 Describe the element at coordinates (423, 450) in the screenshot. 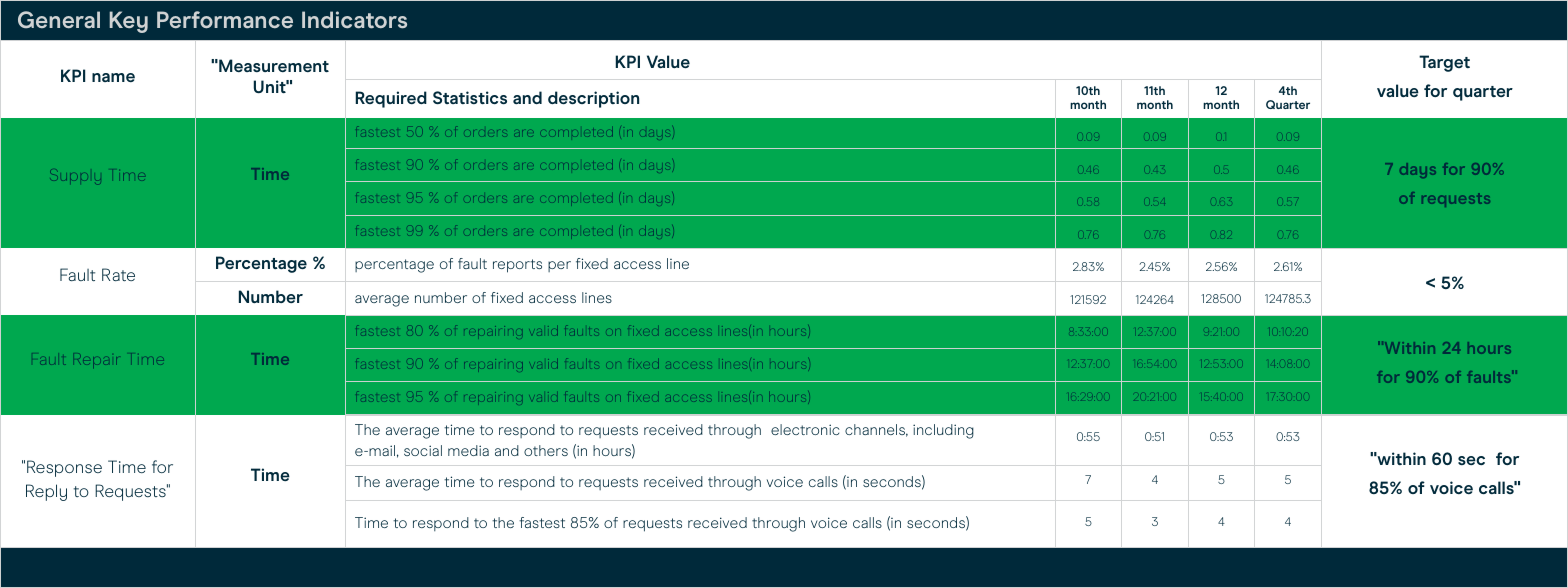

I see `social` at that location.
